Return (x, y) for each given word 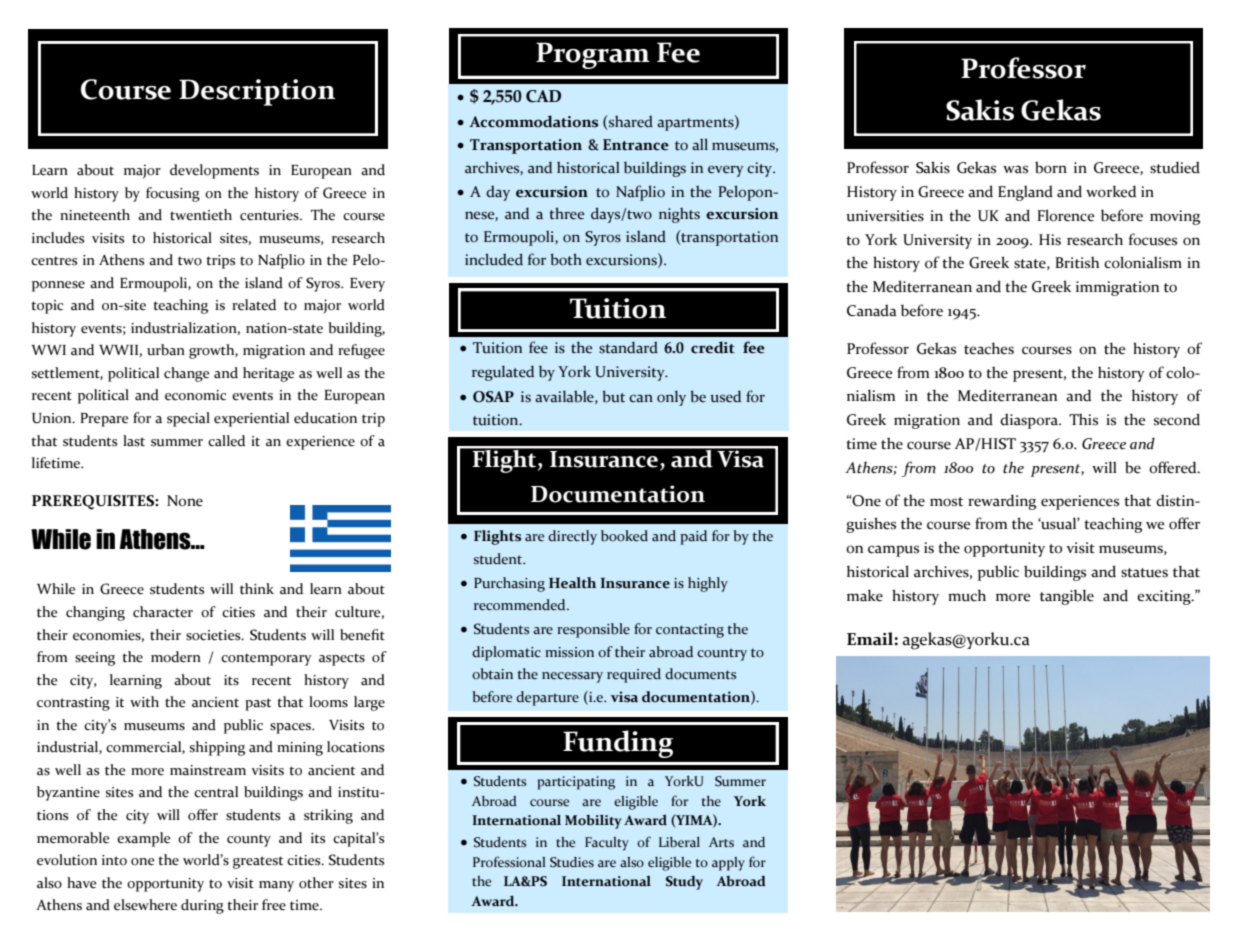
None (185, 501)
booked (624, 536)
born (1051, 167)
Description (257, 92)
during (202, 906)
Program (593, 55)
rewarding (1002, 502)
